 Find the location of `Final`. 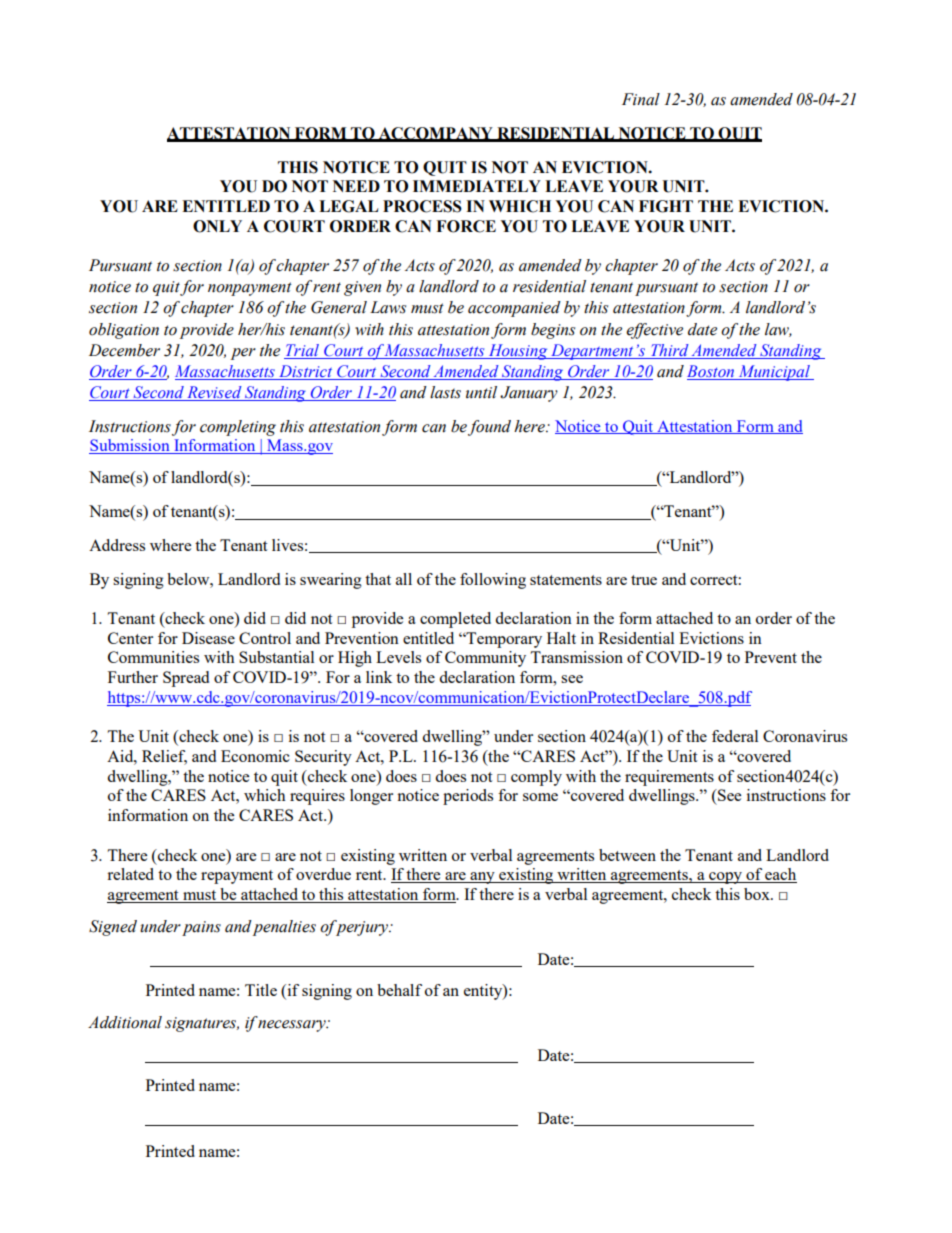

Final is located at coordinates (641, 99).
